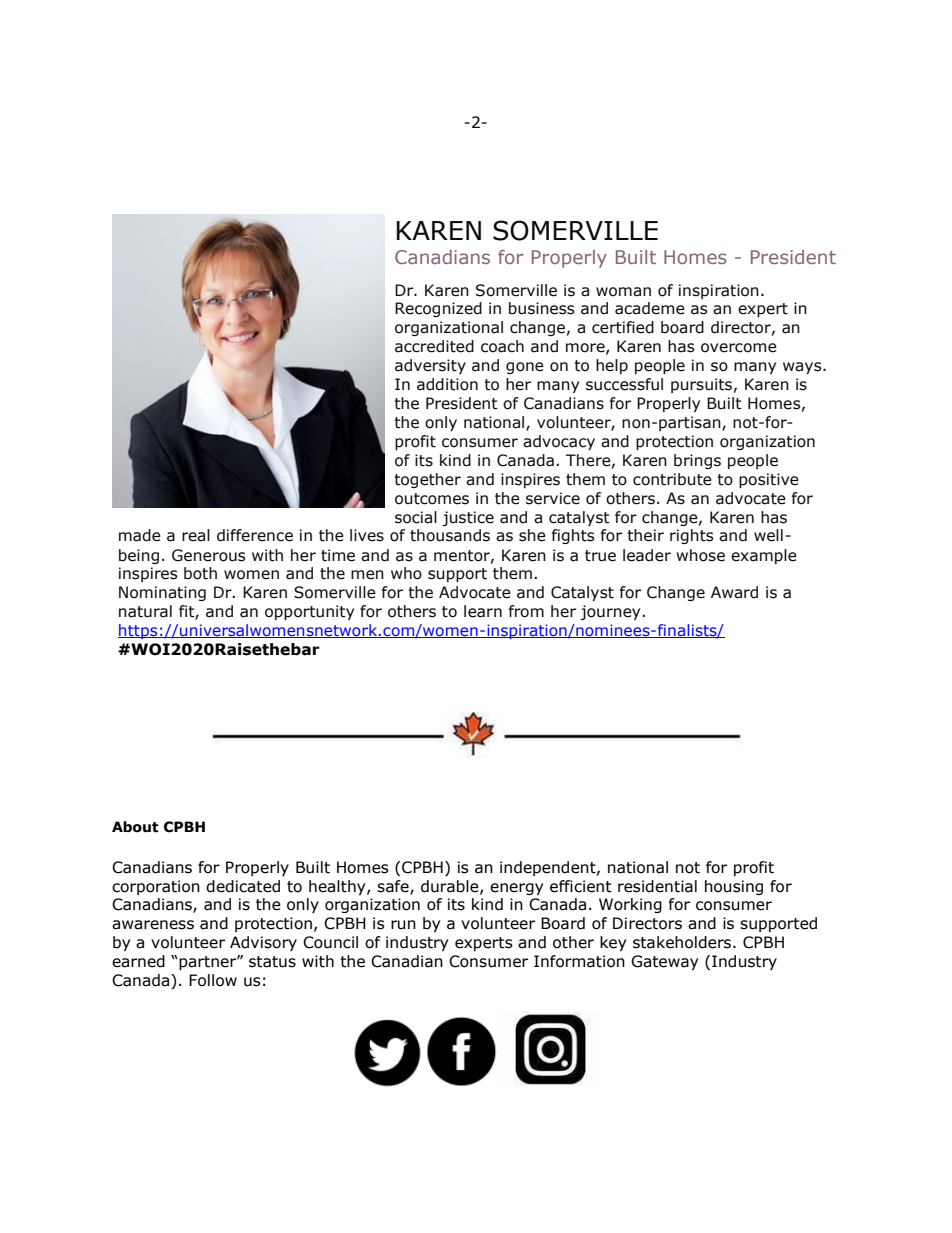  Describe the element at coordinates (213, 980) in the screenshot. I see `Follow` at that location.
